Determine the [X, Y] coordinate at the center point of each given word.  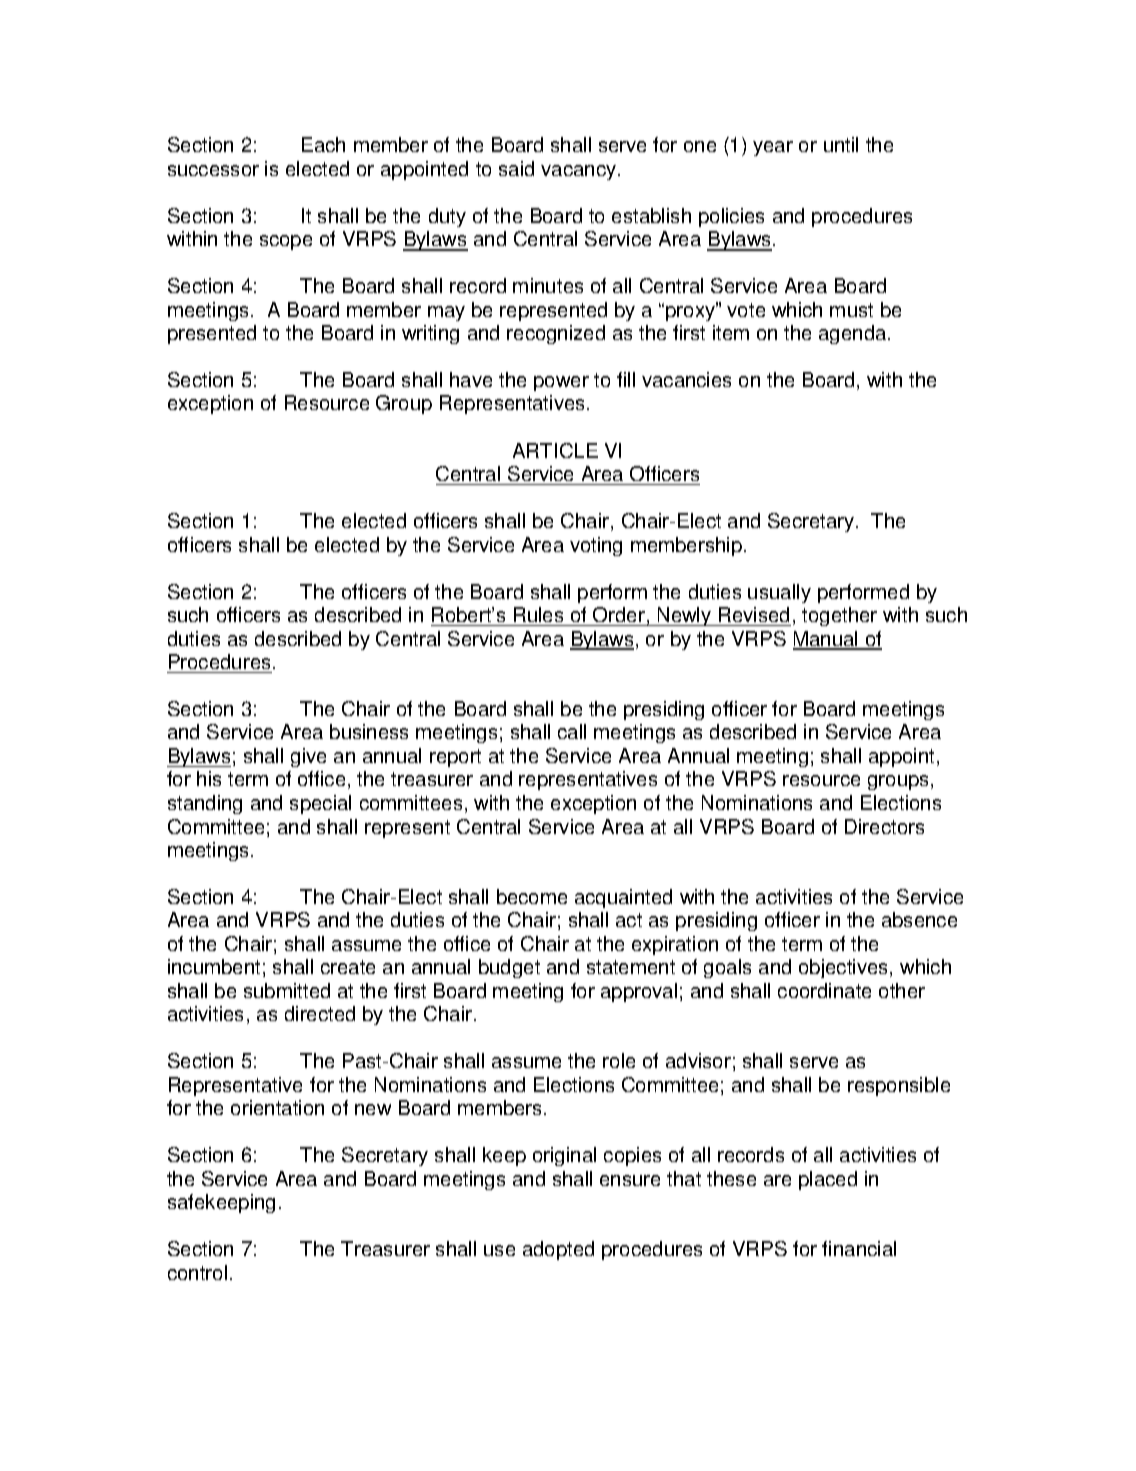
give [308, 757]
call [572, 731]
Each [323, 144]
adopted [558, 1250]
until [841, 144]
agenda [854, 334]
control [197, 1272]
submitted [287, 990]
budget [509, 968]
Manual [826, 640]
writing [430, 334]
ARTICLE [555, 450]
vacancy [580, 172]
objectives [845, 968]
